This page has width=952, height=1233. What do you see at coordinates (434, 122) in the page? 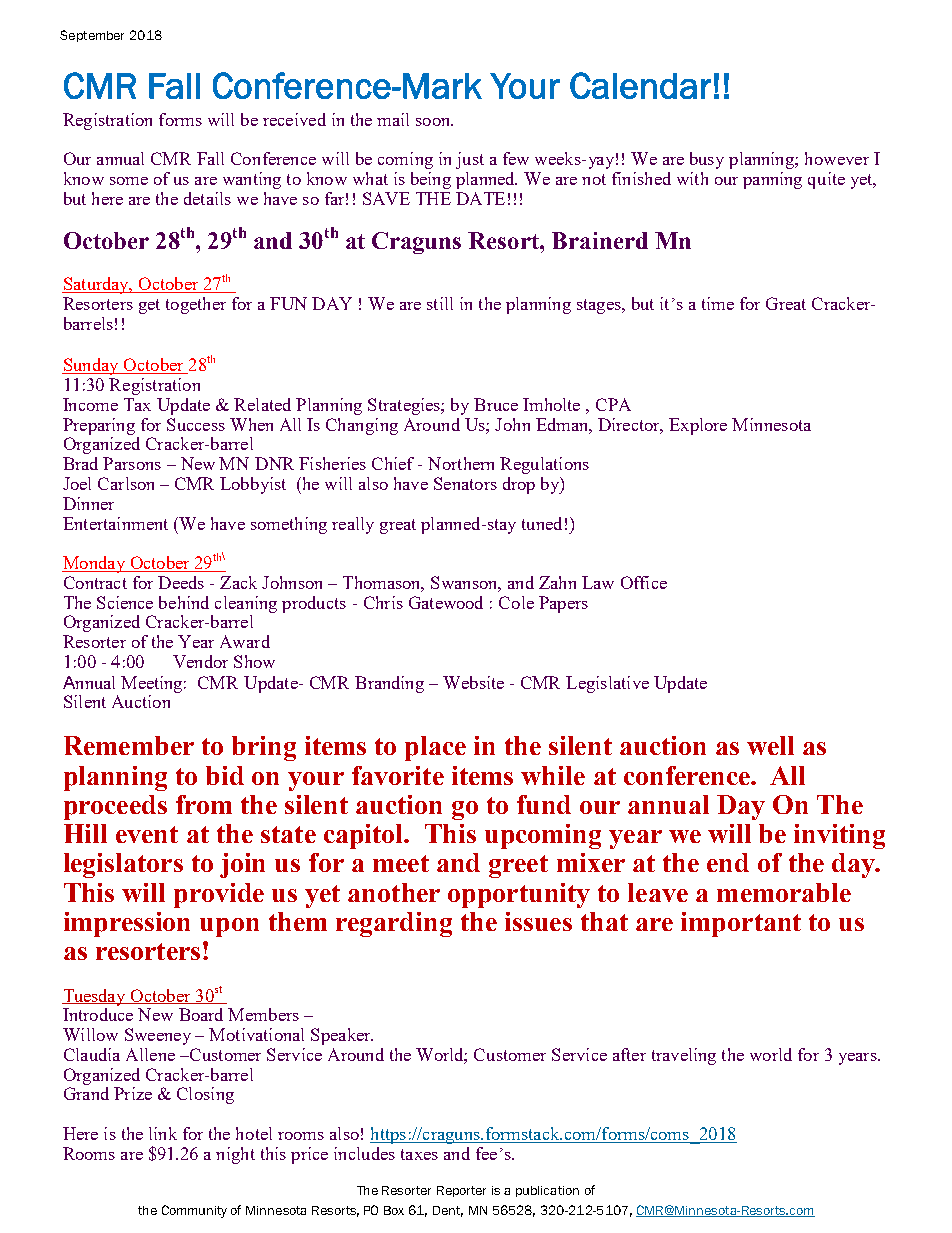
I see `soon` at bounding box center [434, 122].
